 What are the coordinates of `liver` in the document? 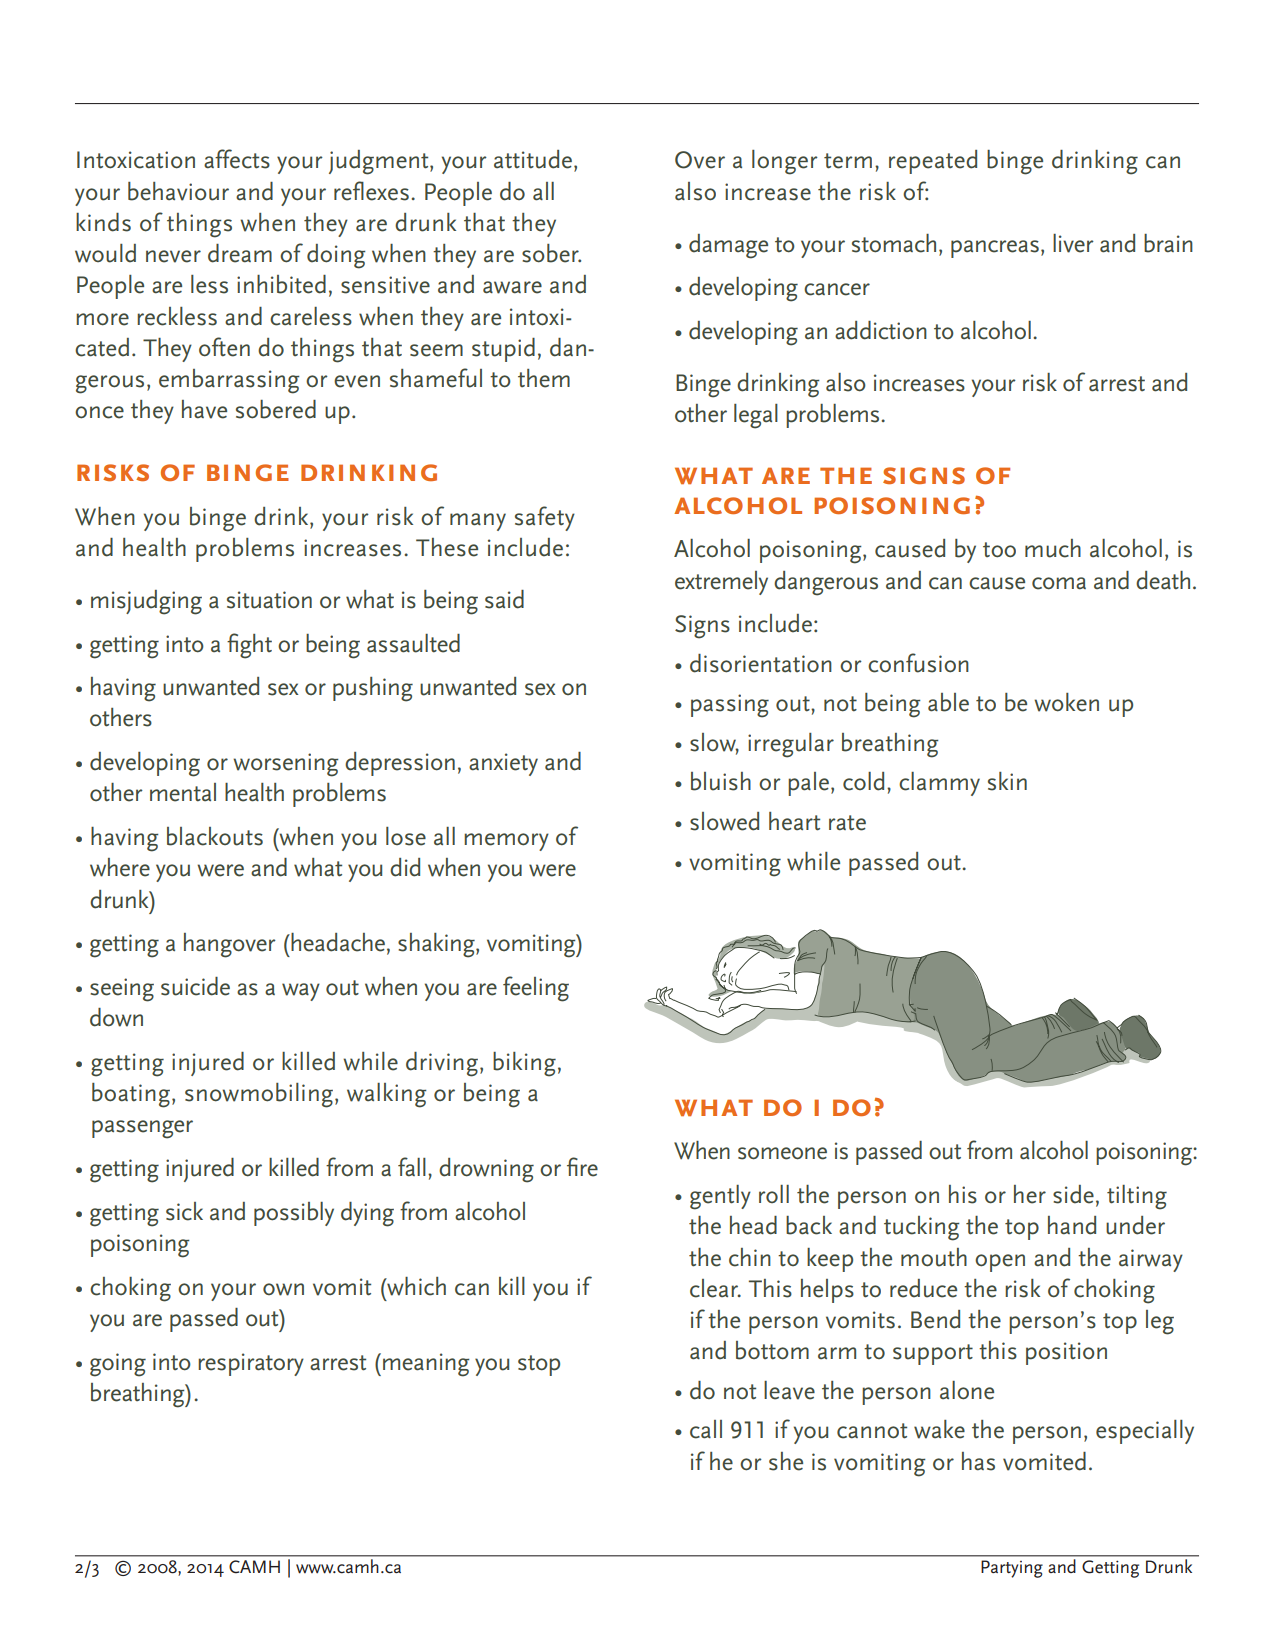 It's located at (1073, 243).
